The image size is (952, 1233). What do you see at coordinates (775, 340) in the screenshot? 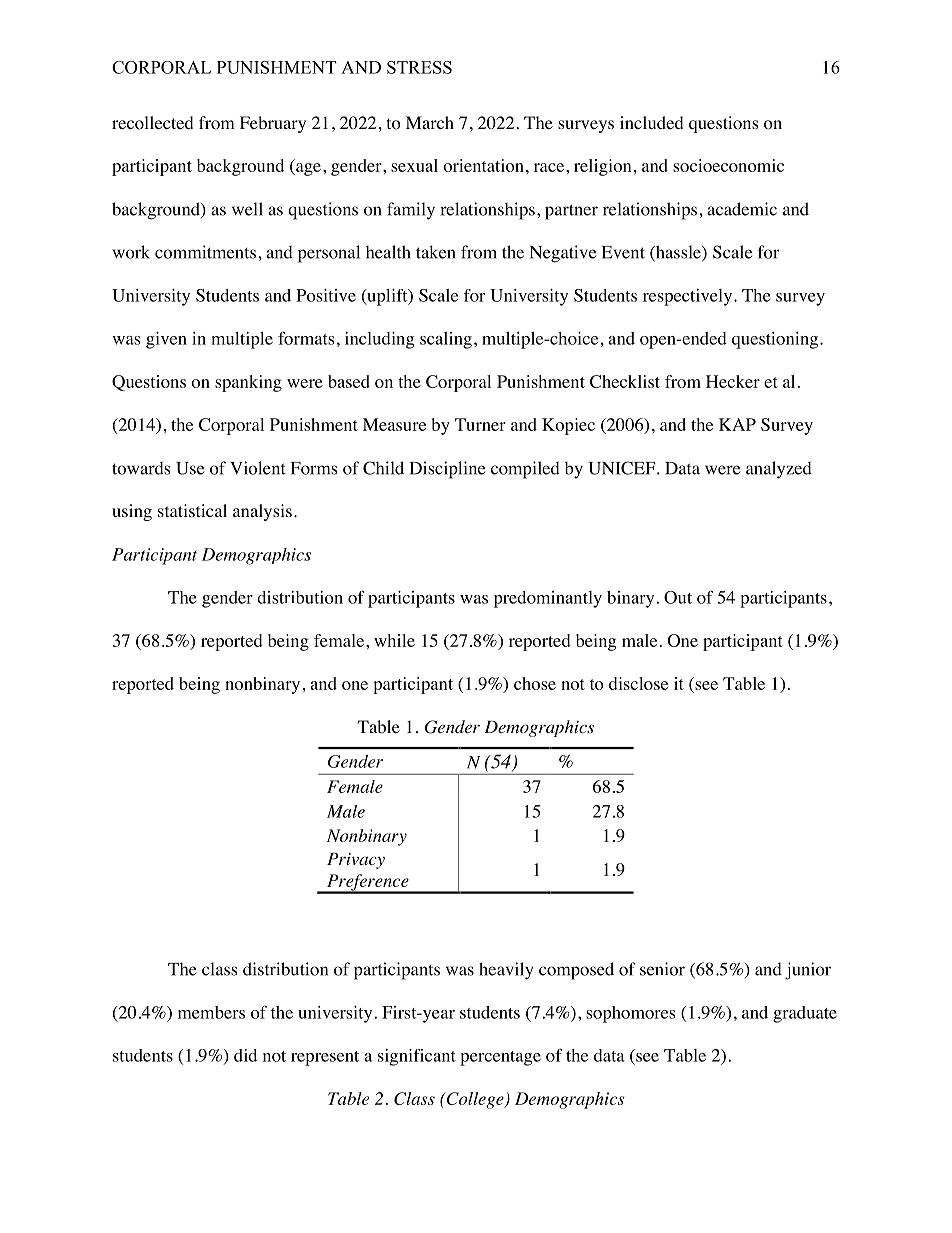
I see `questioning` at bounding box center [775, 340].
